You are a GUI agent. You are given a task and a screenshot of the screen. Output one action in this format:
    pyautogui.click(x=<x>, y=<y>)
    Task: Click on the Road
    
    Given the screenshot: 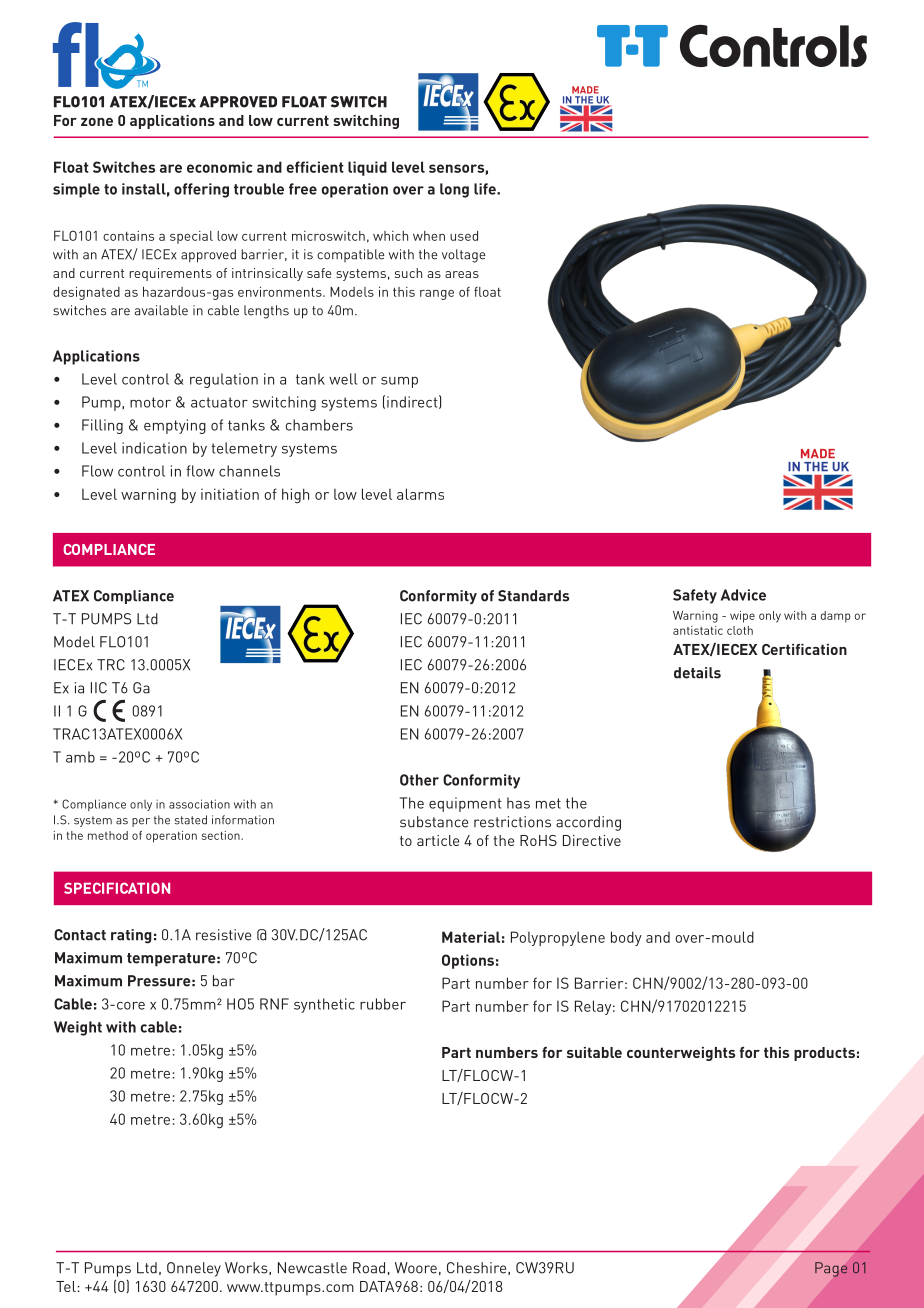 What is the action you would take?
    pyautogui.click(x=369, y=1268)
